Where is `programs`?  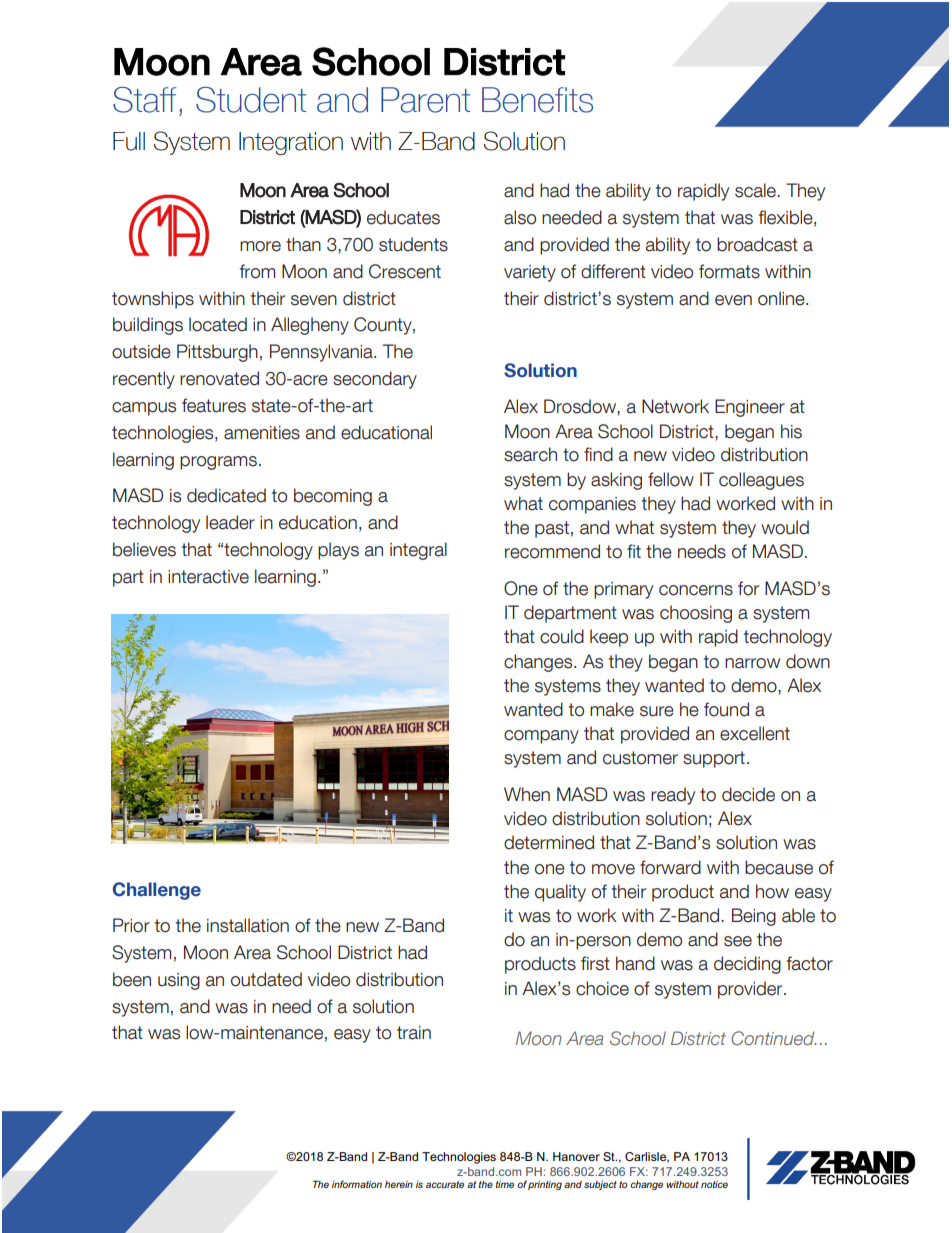
programs is located at coordinates (218, 463).
